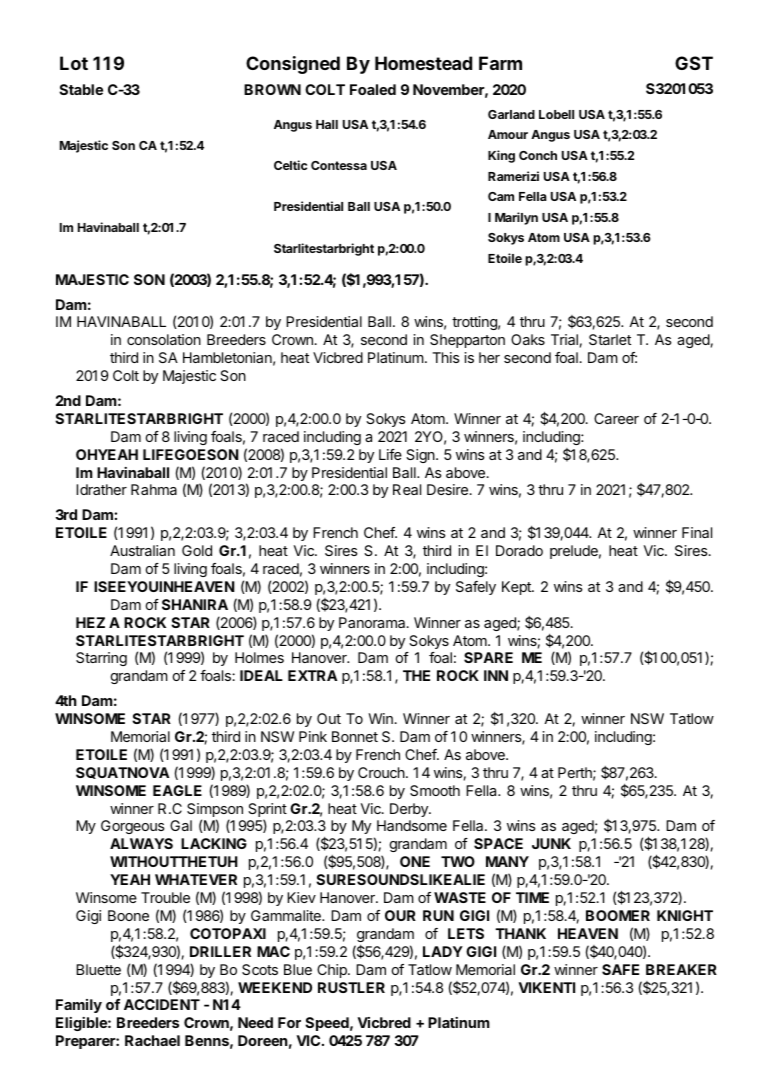 The width and height of the image is (769, 1091). What do you see at coordinates (564, 339) in the image?
I see `Trial` at bounding box center [564, 339].
